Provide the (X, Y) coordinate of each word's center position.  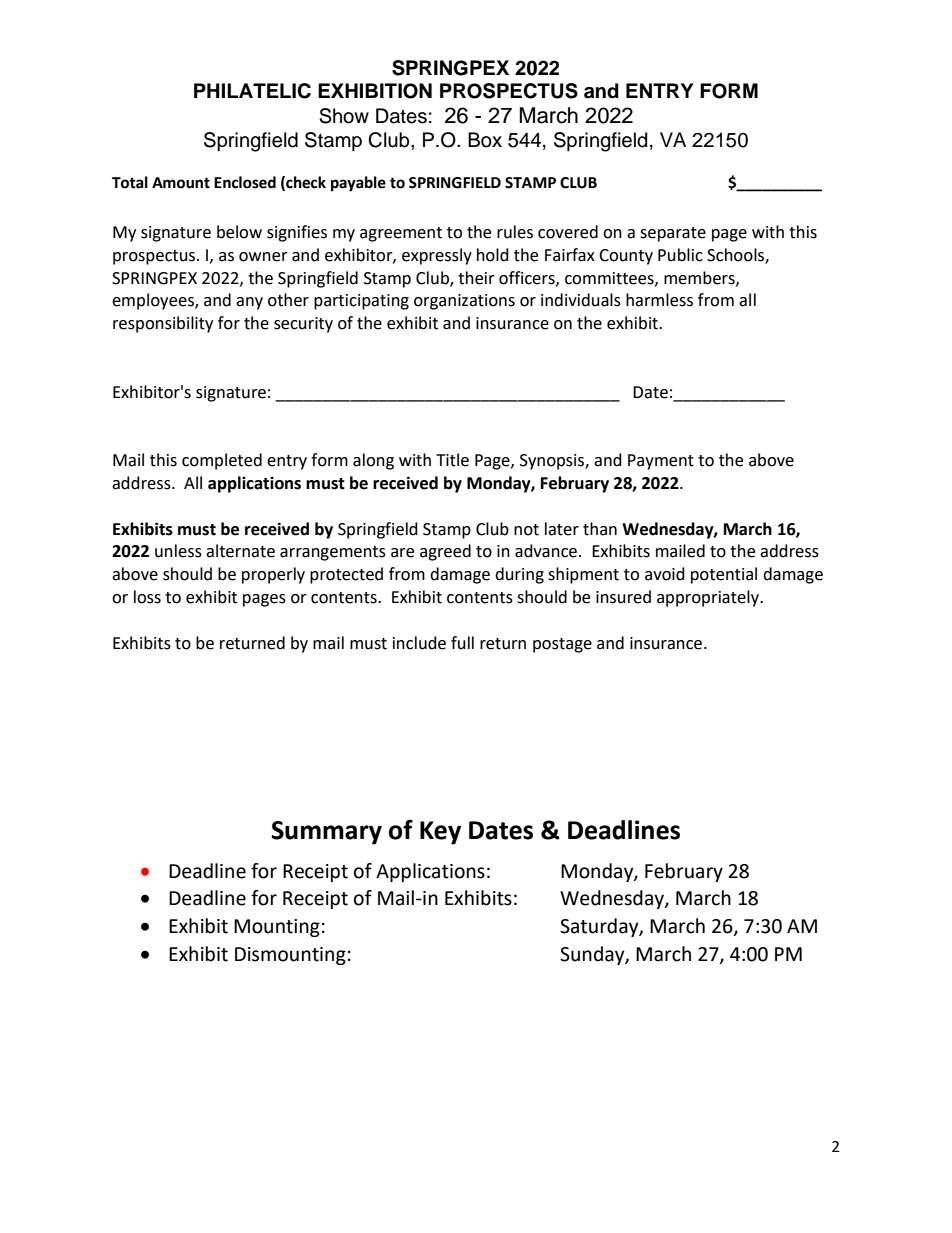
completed (222, 461)
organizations (464, 302)
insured (623, 597)
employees (154, 301)
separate (673, 234)
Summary (326, 833)
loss (147, 597)
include (419, 643)
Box (485, 140)
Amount (181, 183)
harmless (659, 300)
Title (452, 460)
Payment (661, 462)
